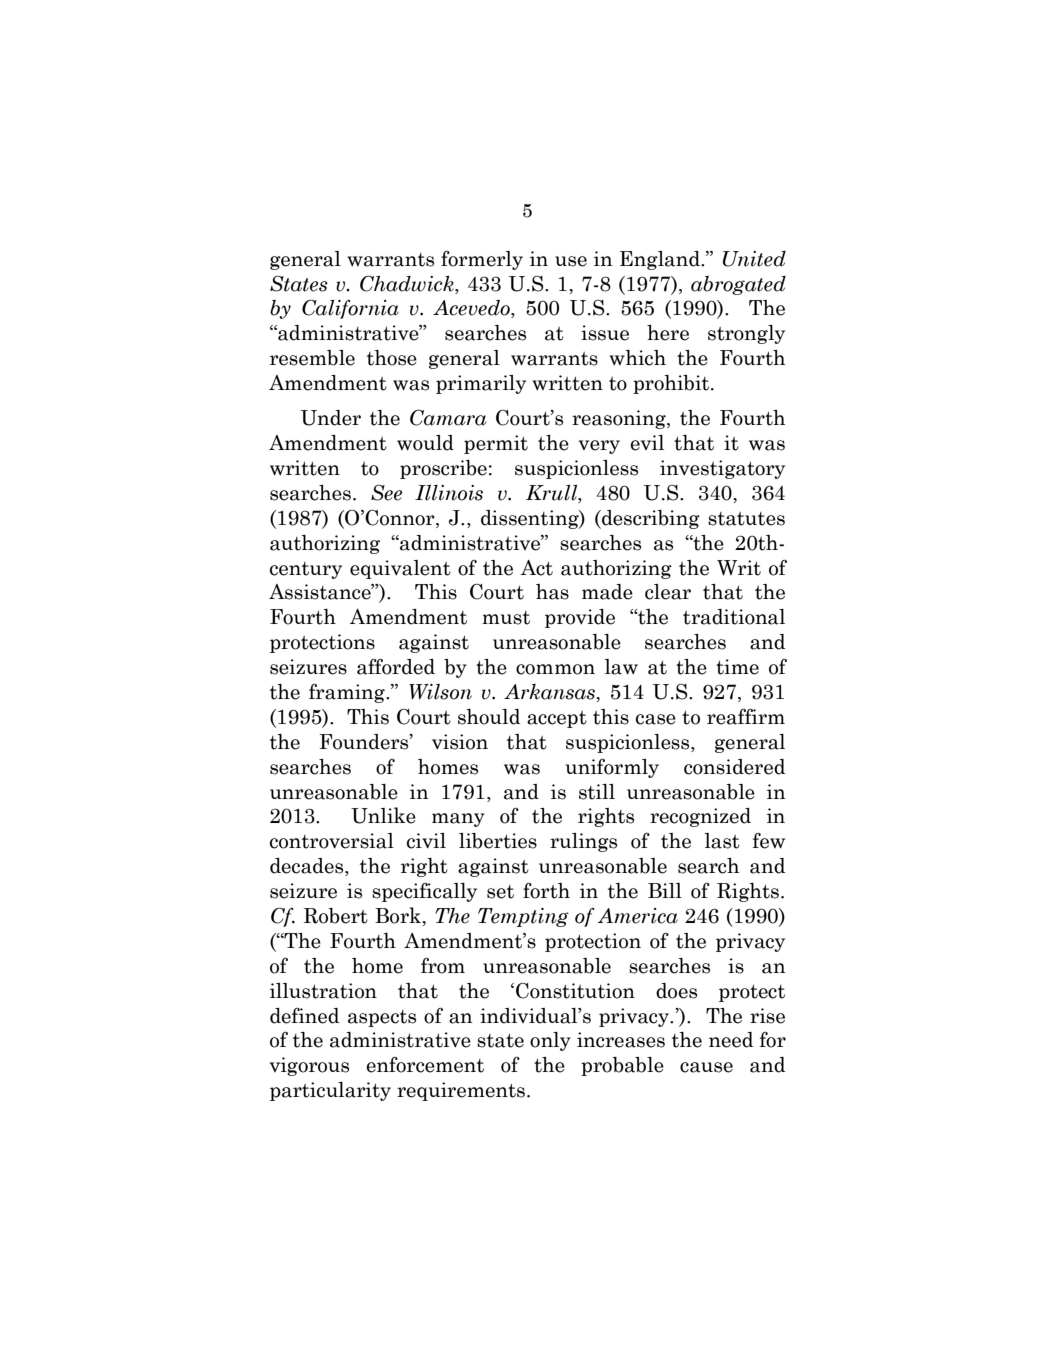 This screenshot has width=1055, height=1366. Describe the element at coordinates (537, 568) in the screenshot. I see `Act` at that location.
